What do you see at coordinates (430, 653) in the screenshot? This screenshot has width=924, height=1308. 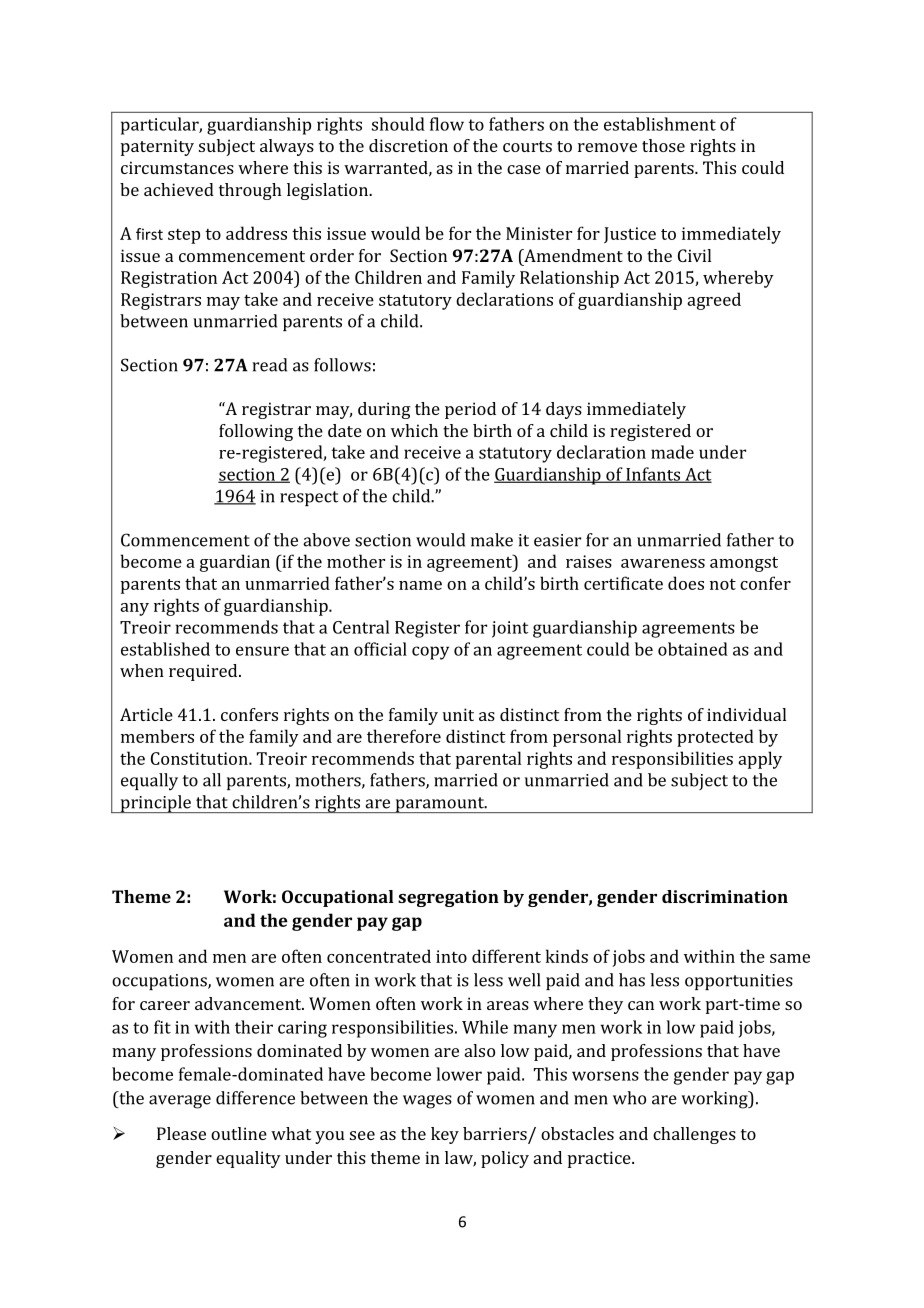 I see `copy` at bounding box center [430, 653].
